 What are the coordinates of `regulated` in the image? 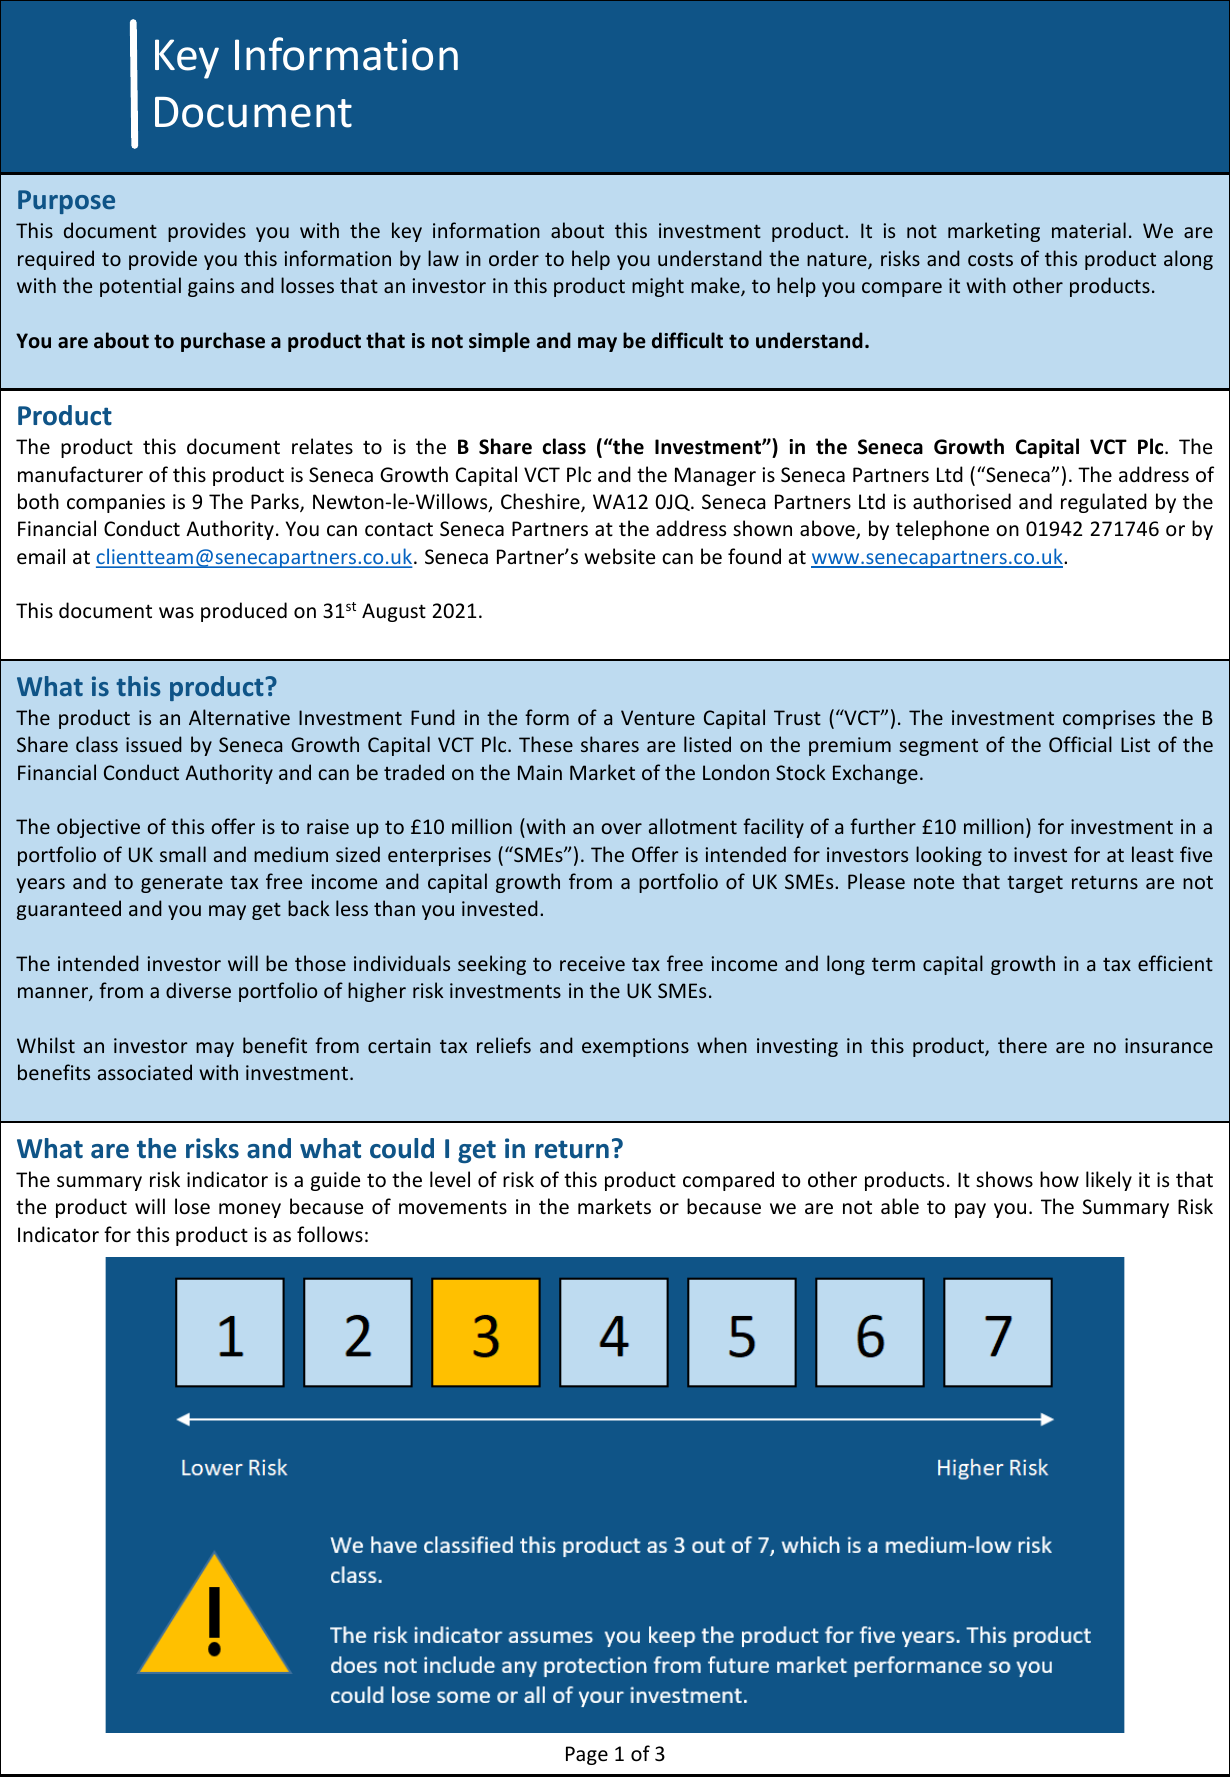 It's located at (1104, 503).
